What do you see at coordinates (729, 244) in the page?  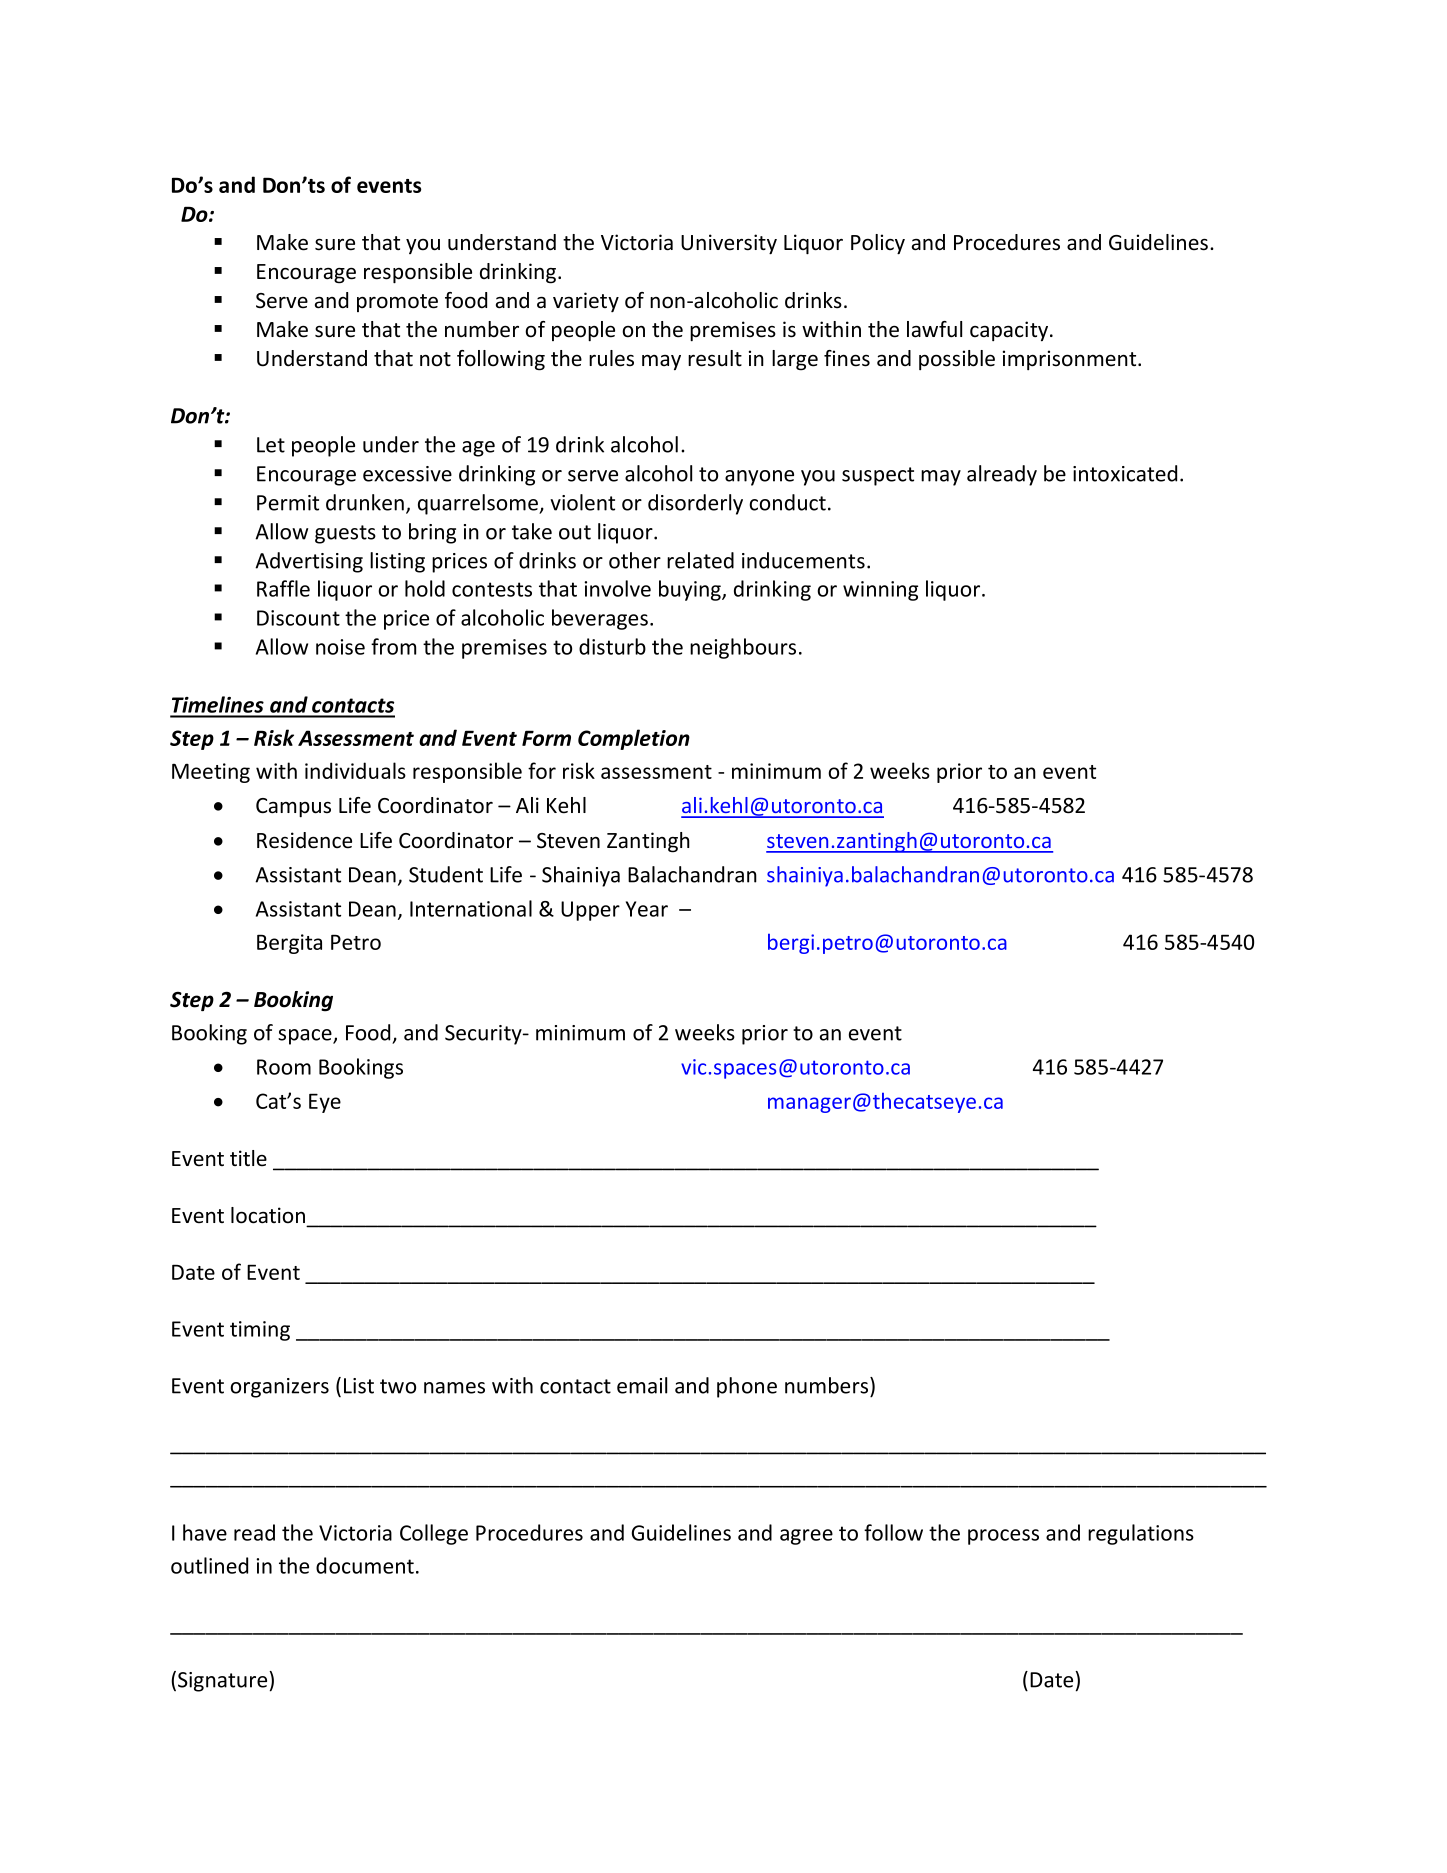 I see `University` at bounding box center [729, 244].
